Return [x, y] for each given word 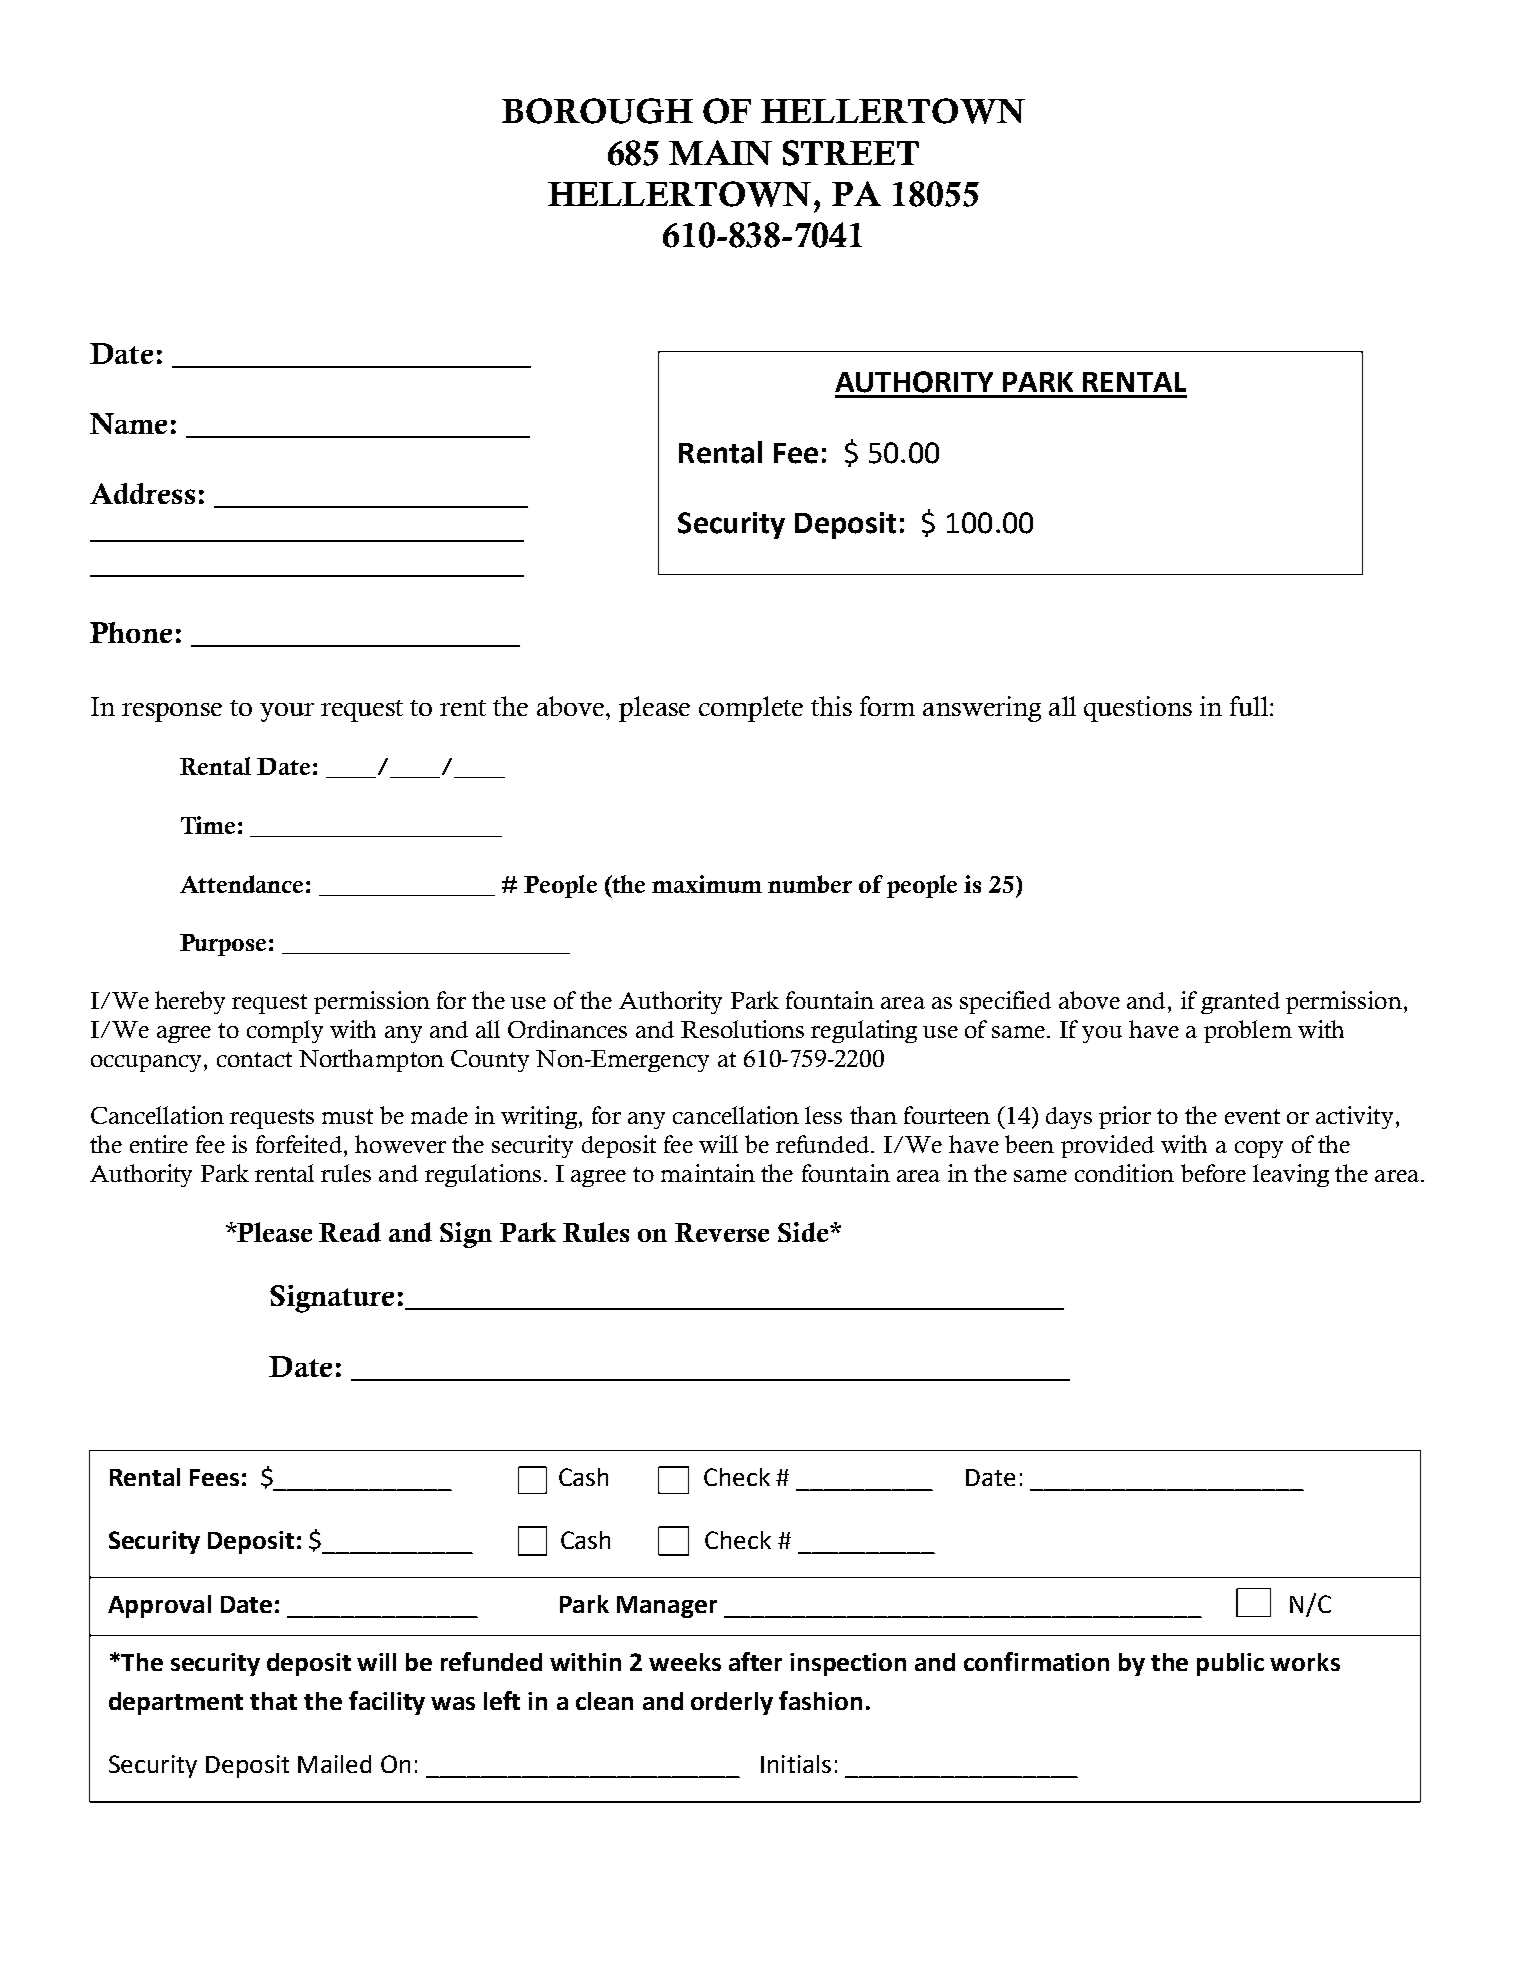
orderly [732, 1703]
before [1213, 1173]
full [1249, 706]
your [287, 712]
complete [751, 709]
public [1230, 1664]
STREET [851, 153]
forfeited [300, 1144]
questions [1138, 709]
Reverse [722, 1232]
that [273, 1701]
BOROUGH [597, 111]
